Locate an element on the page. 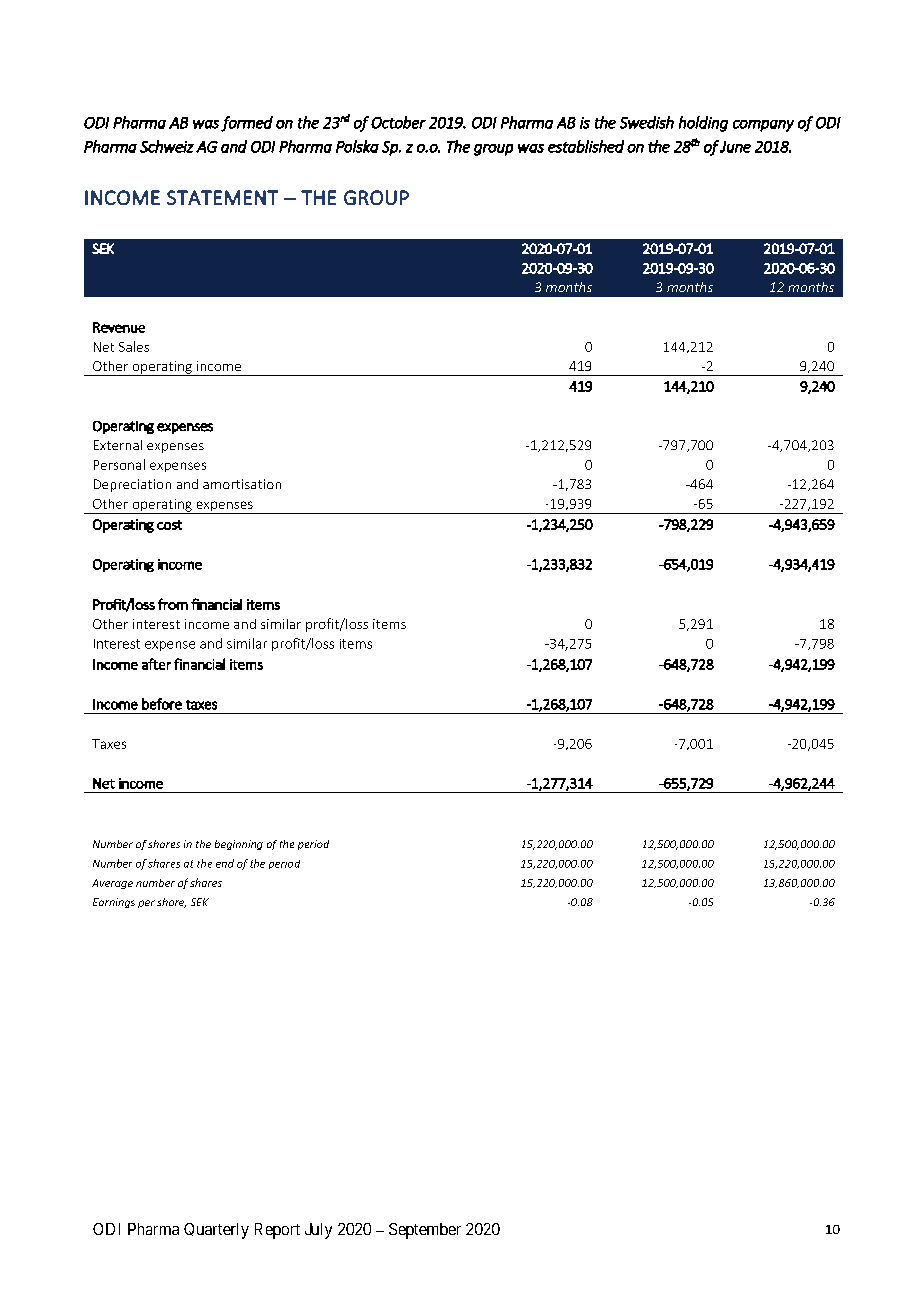  STATEMENT is located at coordinates (222, 197).
